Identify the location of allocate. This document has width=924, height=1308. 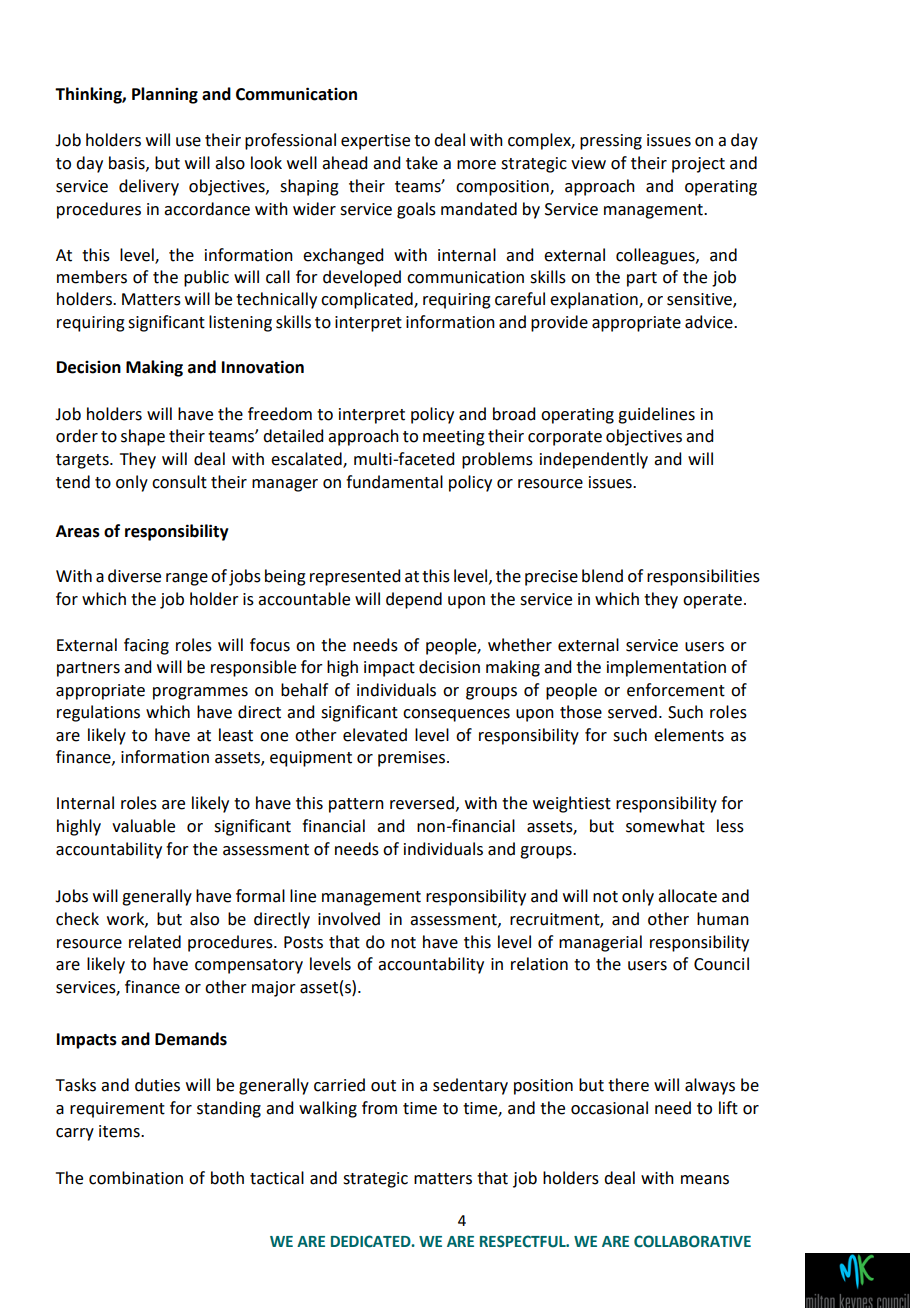
(687, 896).
